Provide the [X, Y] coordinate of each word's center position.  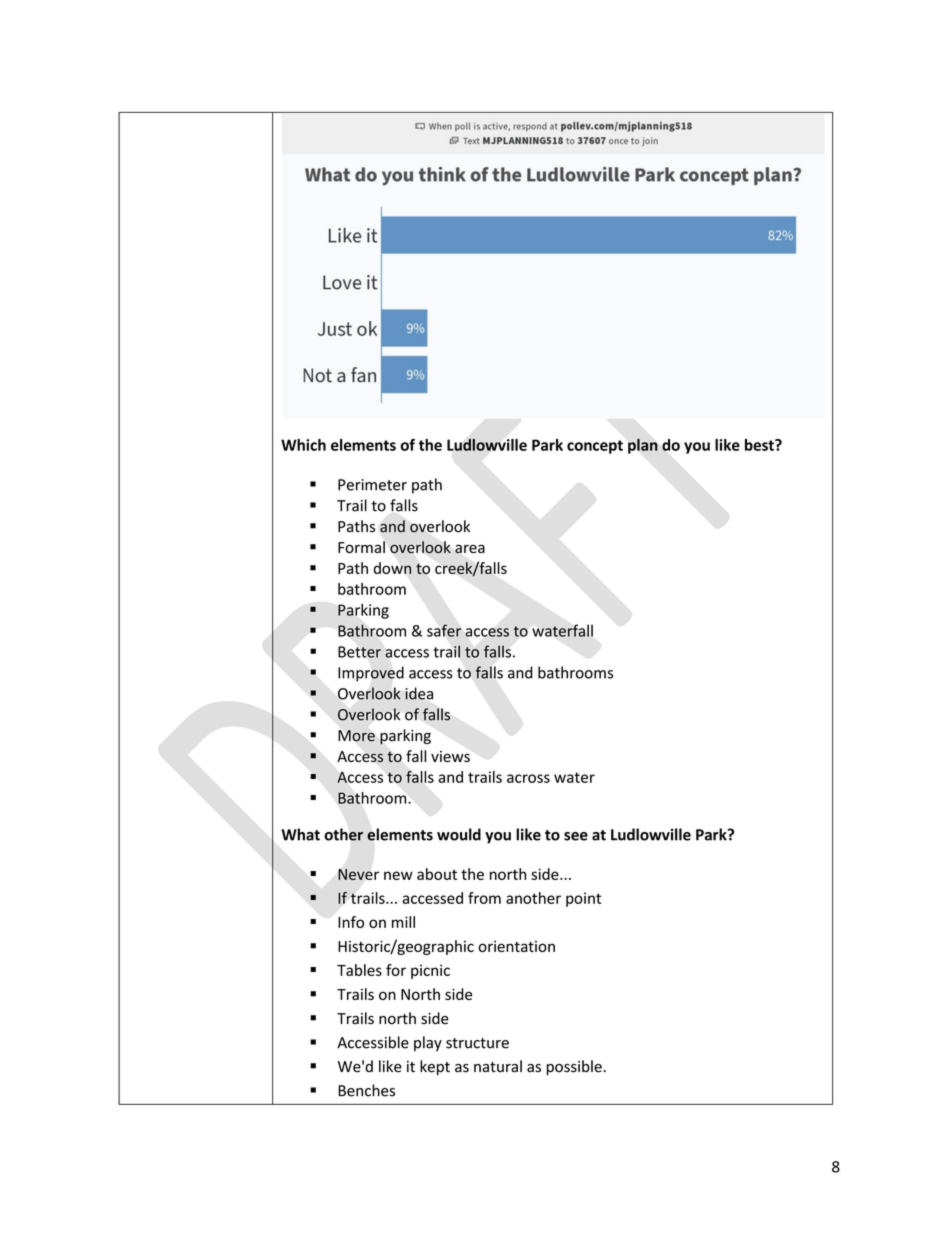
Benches [366, 1090]
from [484, 898]
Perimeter [372, 485]
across [528, 778]
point [583, 899]
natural [498, 1066]
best [760, 445]
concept [595, 447]
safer [444, 630]
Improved [371, 674]
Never [358, 874]
